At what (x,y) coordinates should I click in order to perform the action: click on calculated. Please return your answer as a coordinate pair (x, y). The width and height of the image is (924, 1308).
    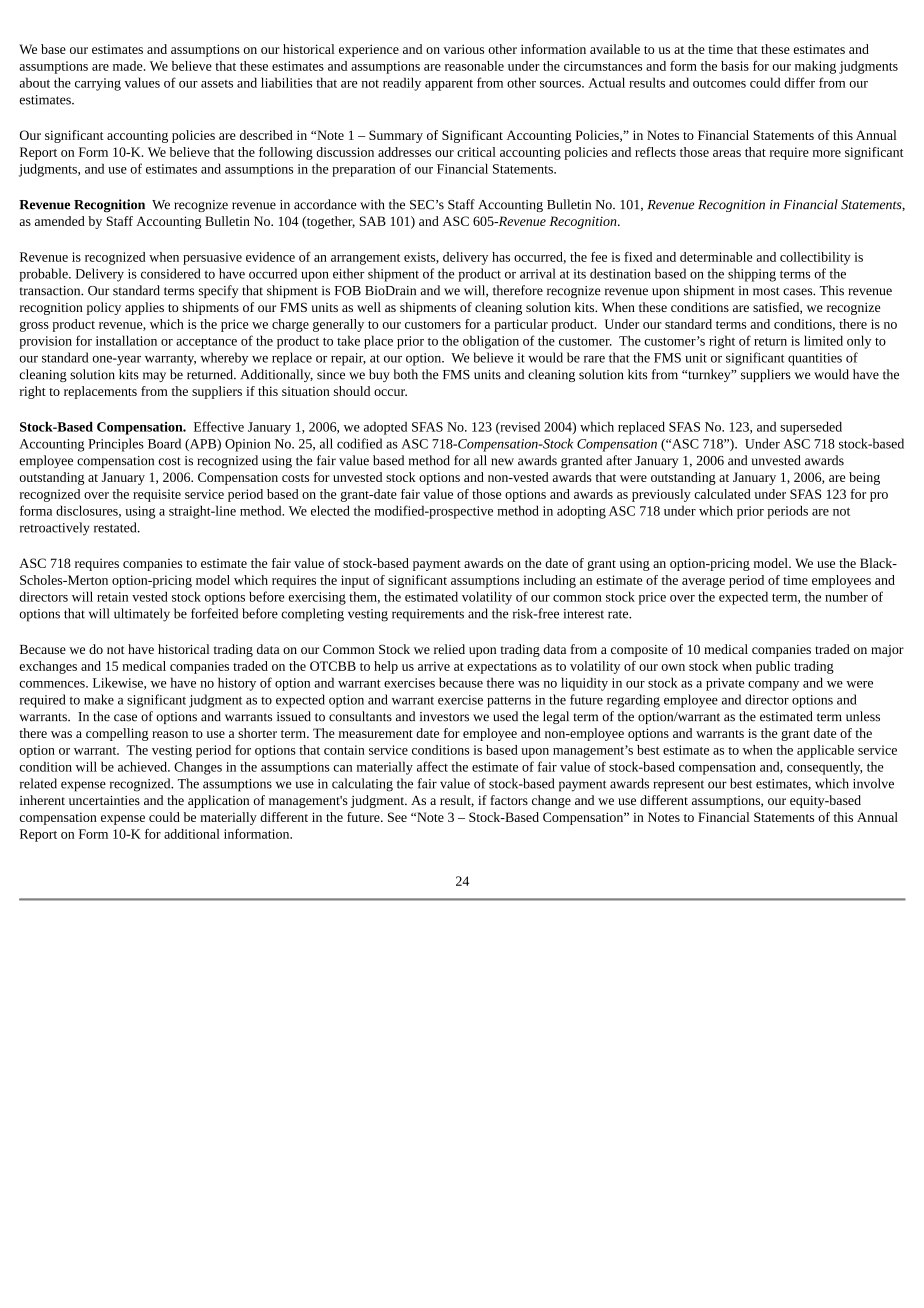
    Looking at the image, I should click on (722, 494).
